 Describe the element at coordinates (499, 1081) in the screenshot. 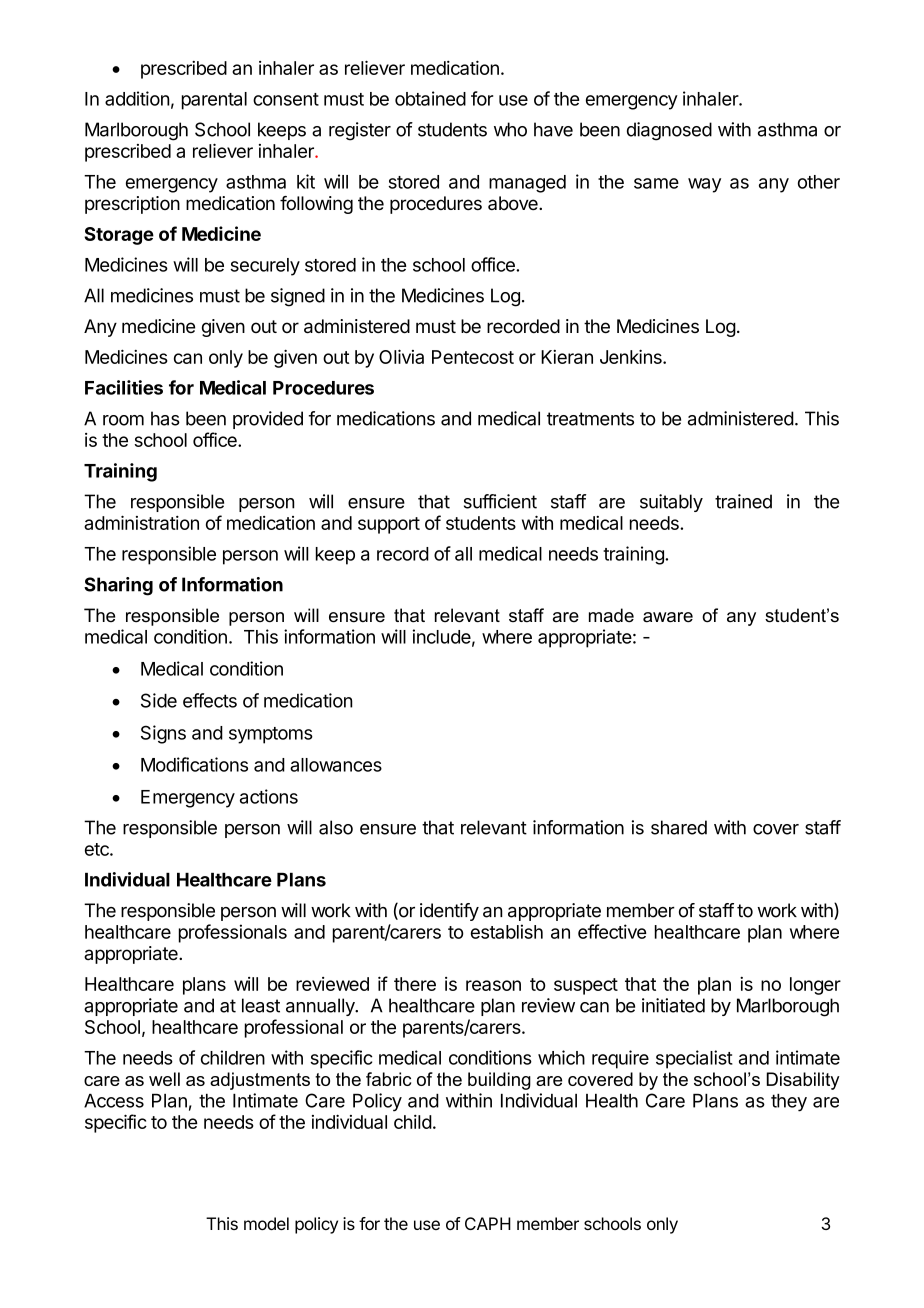

I see `building` at that location.
